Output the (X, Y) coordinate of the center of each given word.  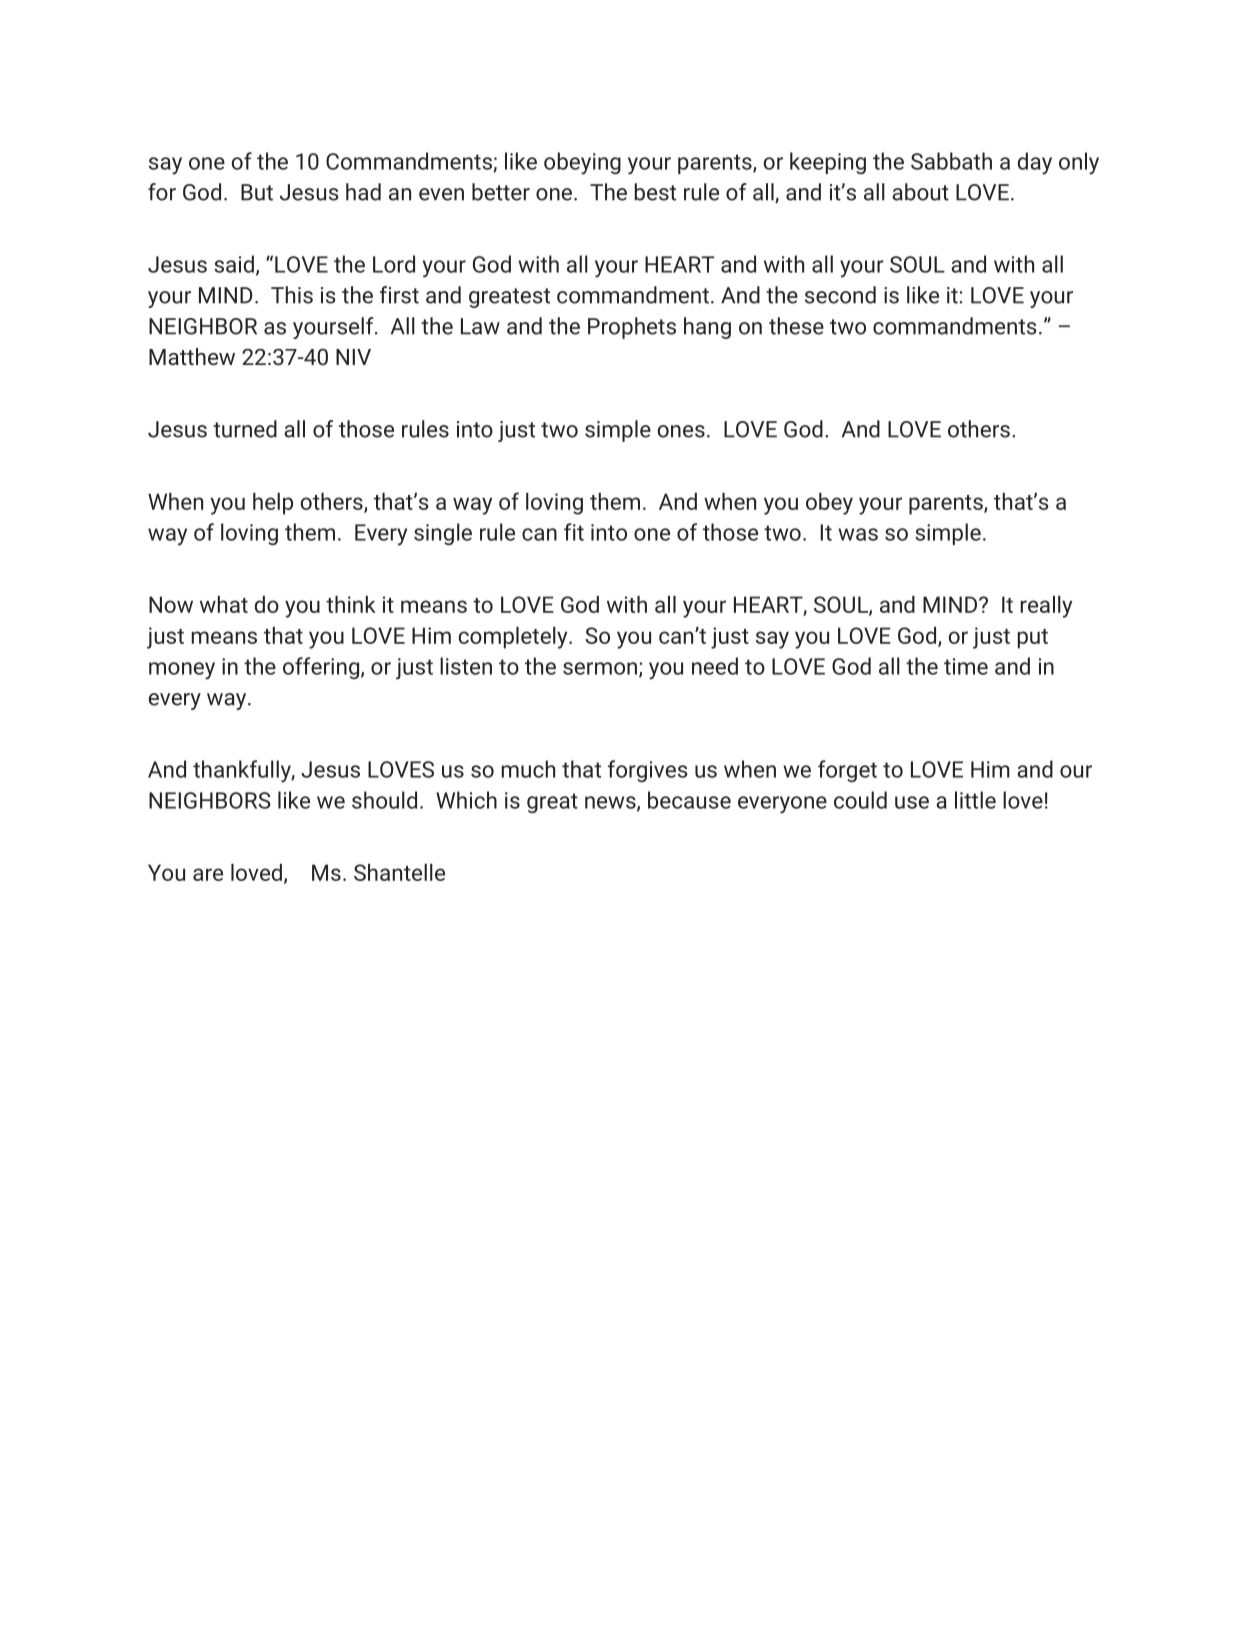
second (840, 295)
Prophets (632, 328)
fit (574, 532)
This (292, 295)
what (224, 604)
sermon (600, 668)
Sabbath (951, 161)
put (1033, 639)
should (384, 800)
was (858, 534)
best (655, 192)
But (257, 192)
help (273, 504)
